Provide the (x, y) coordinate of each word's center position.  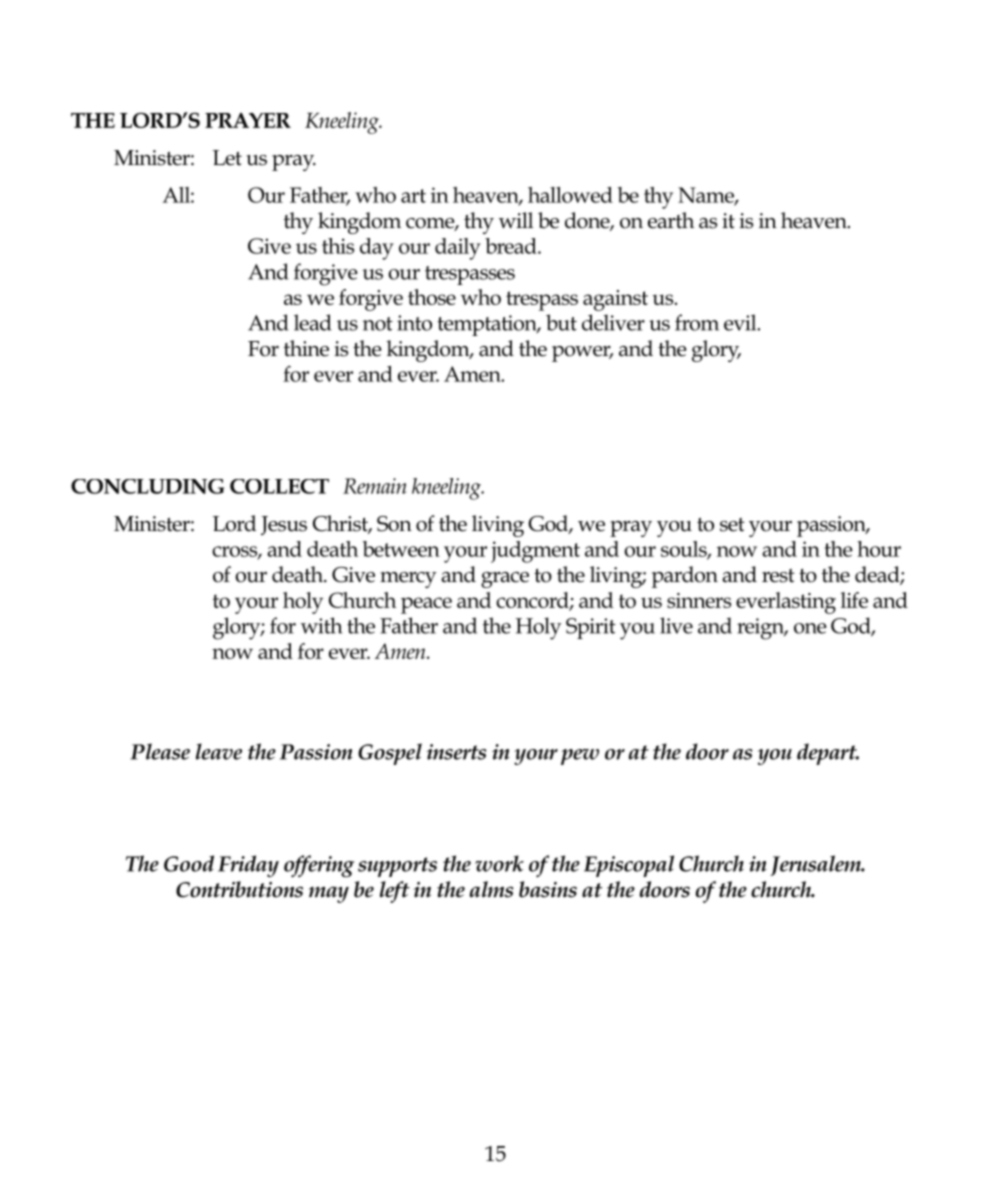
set (732, 525)
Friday (248, 866)
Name (707, 196)
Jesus (284, 526)
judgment (535, 552)
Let (227, 158)
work (499, 863)
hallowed (570, 195)
